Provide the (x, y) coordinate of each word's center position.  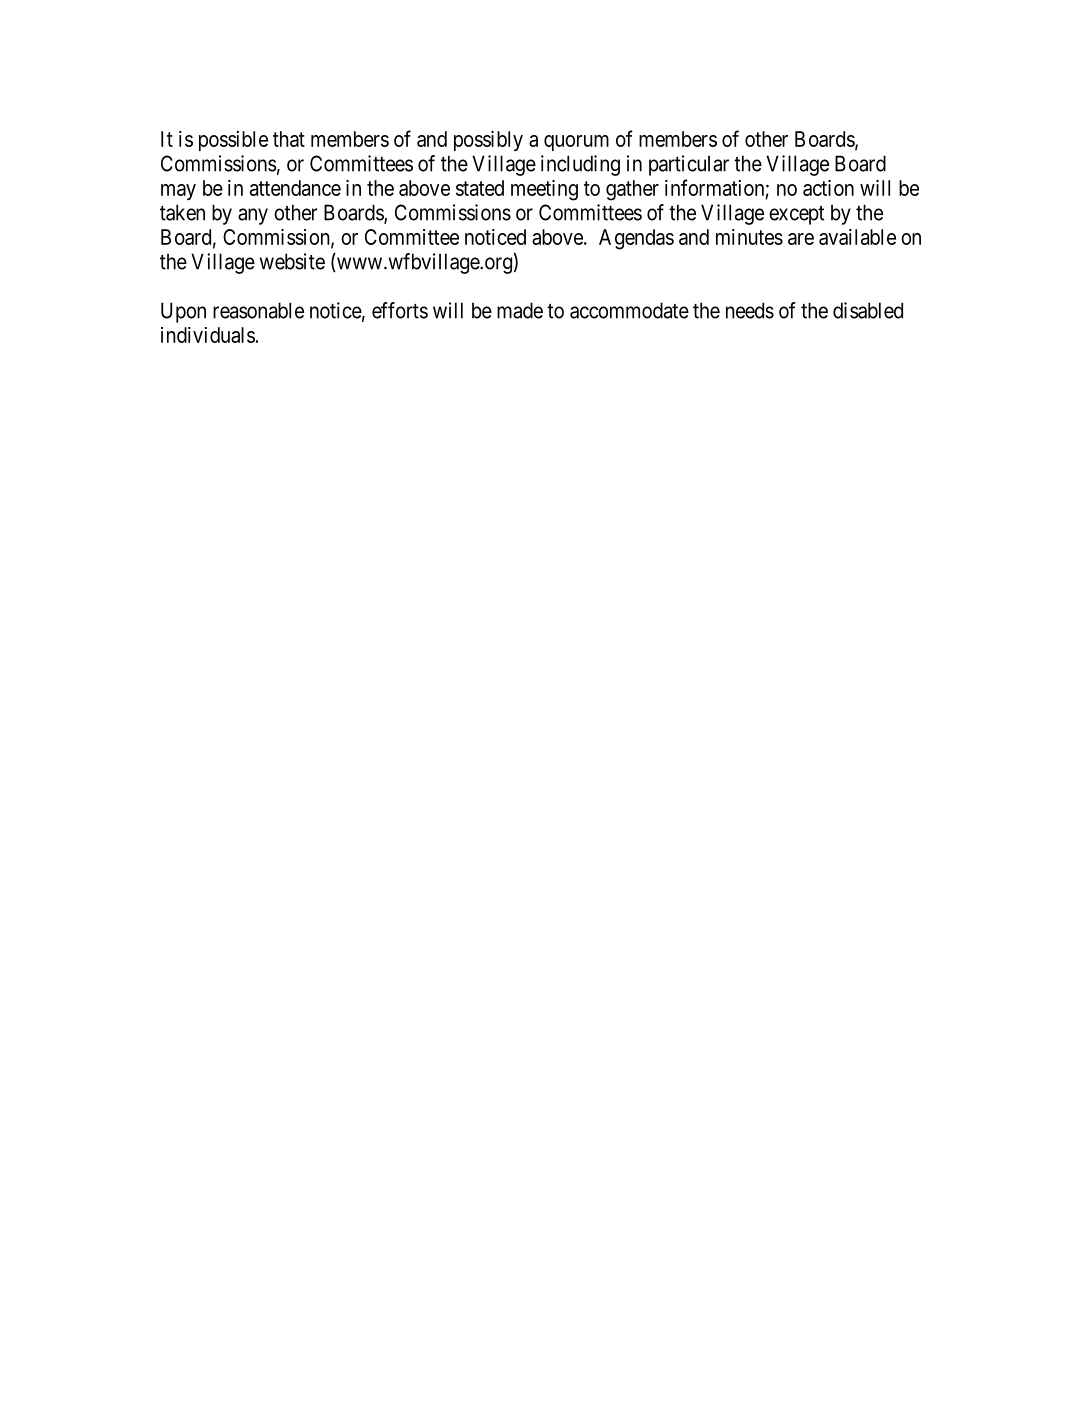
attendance (295, 188)
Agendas (636, 239)
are (801, 239)
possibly (488, 141)
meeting (544, 190)
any (253, 216)
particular (689, 165)
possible (233, 141)
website (292, 261)
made (520, 310)
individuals (208, 335)
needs (750, 310)
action (828, 188)
